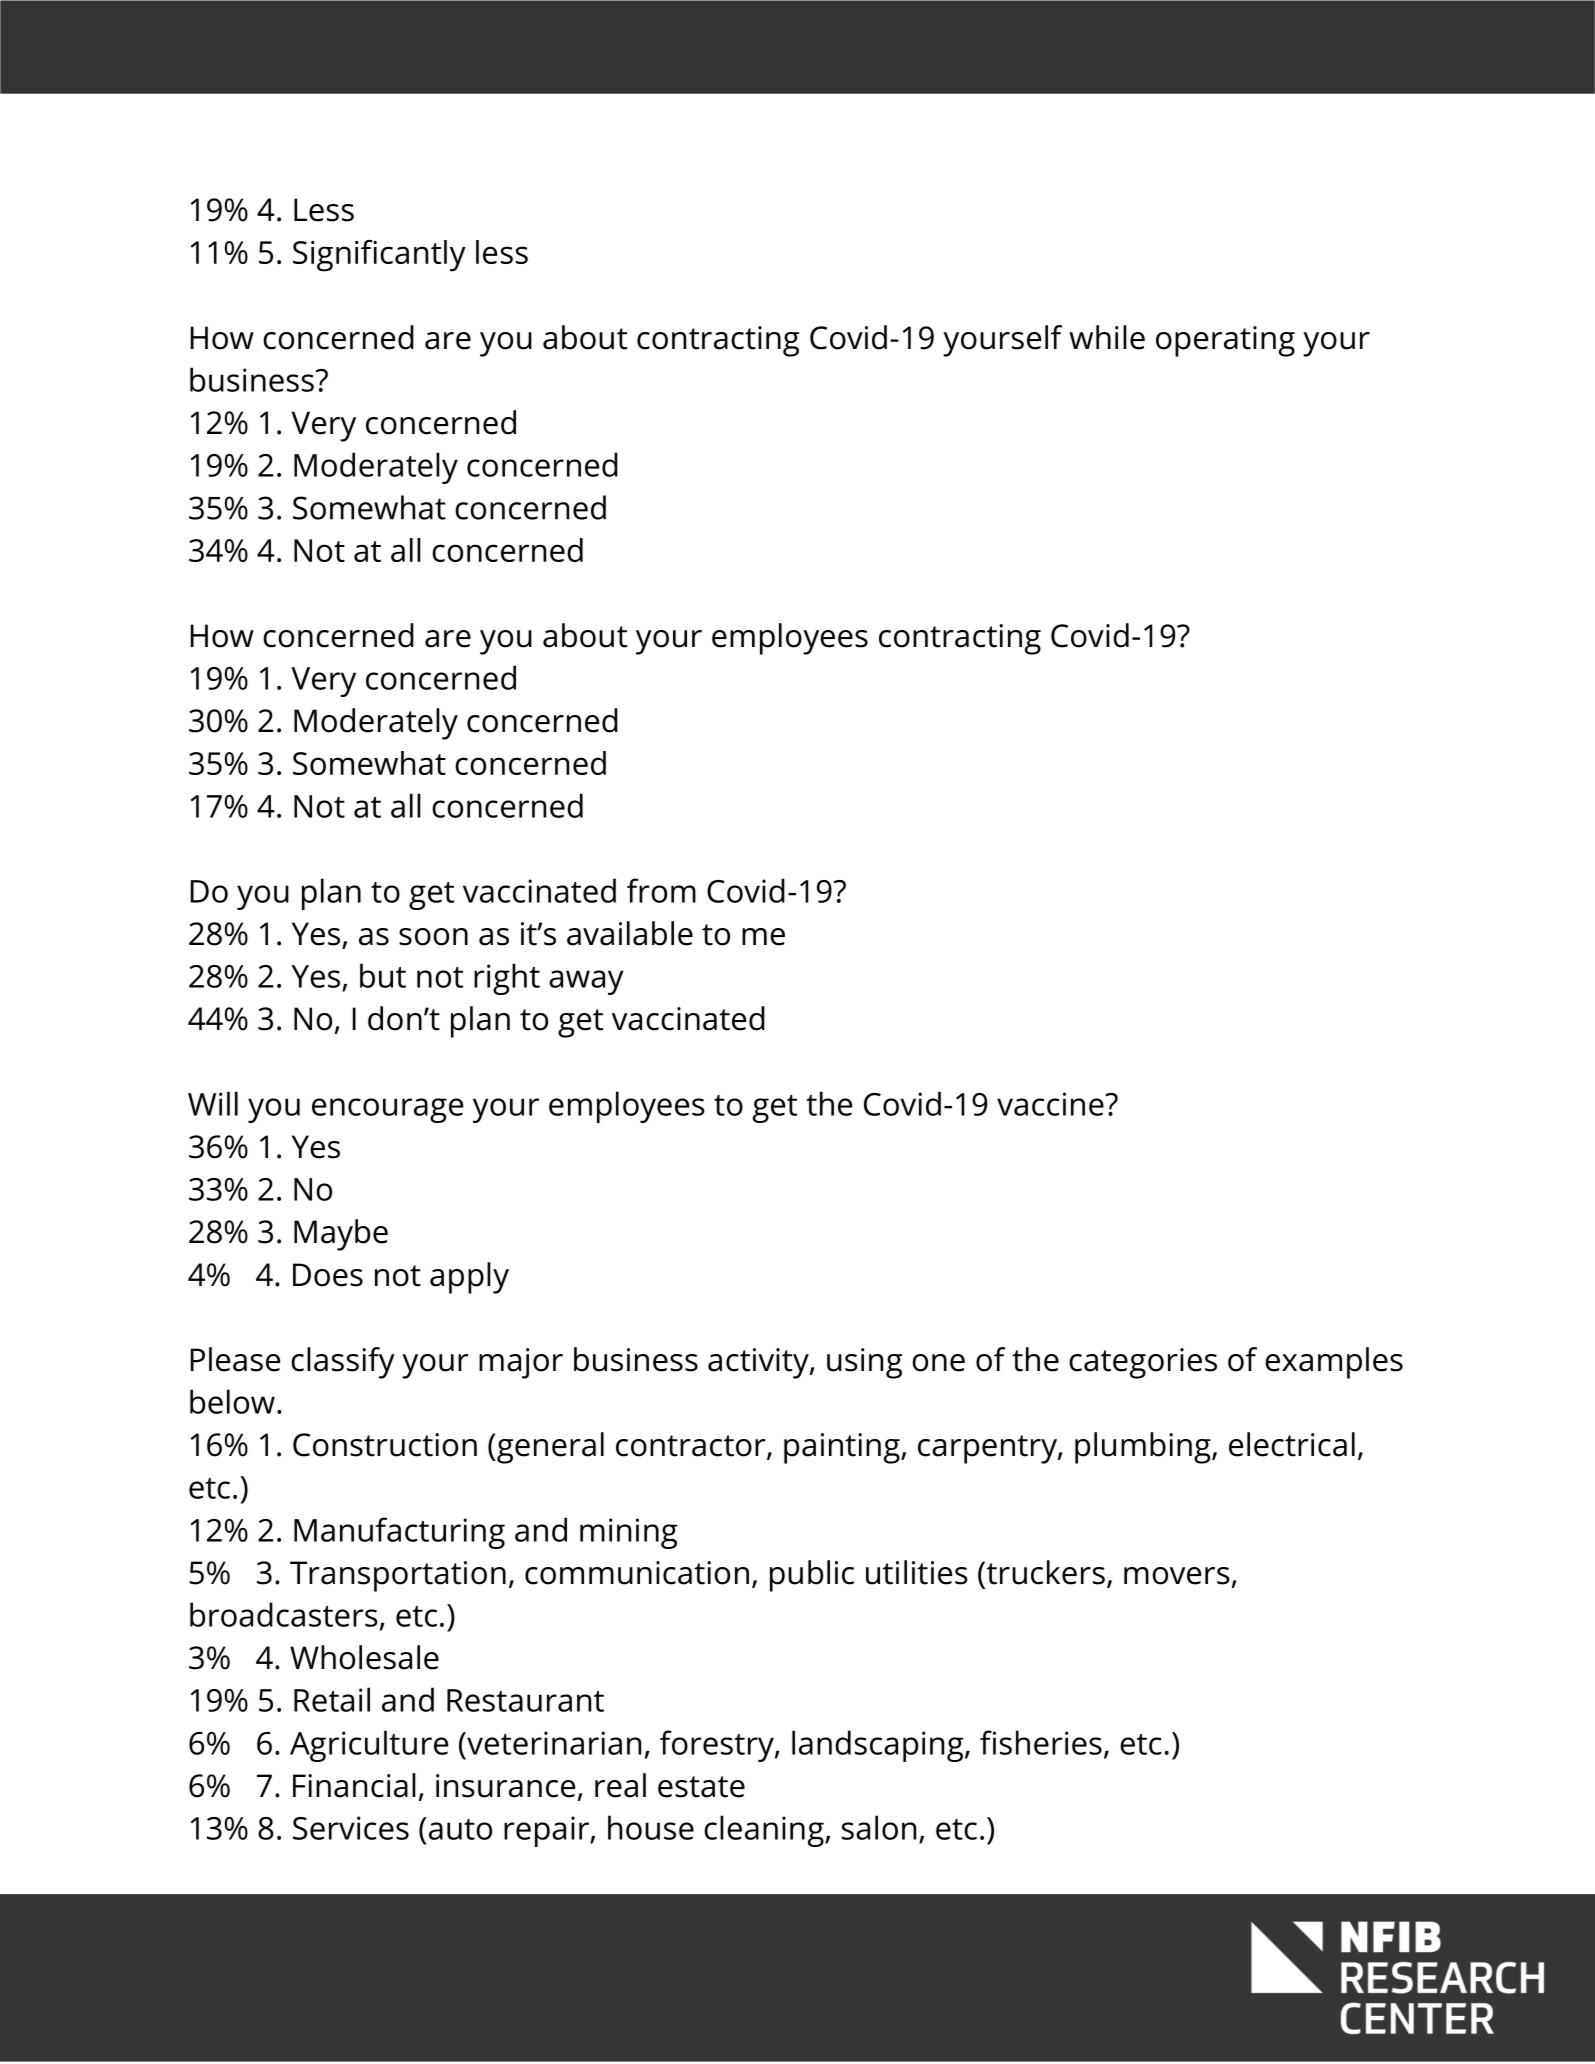  What do you see at coordinates (354, 1785) in the screenshot?
I see `Financial` at bounding box center [354, 1785].
